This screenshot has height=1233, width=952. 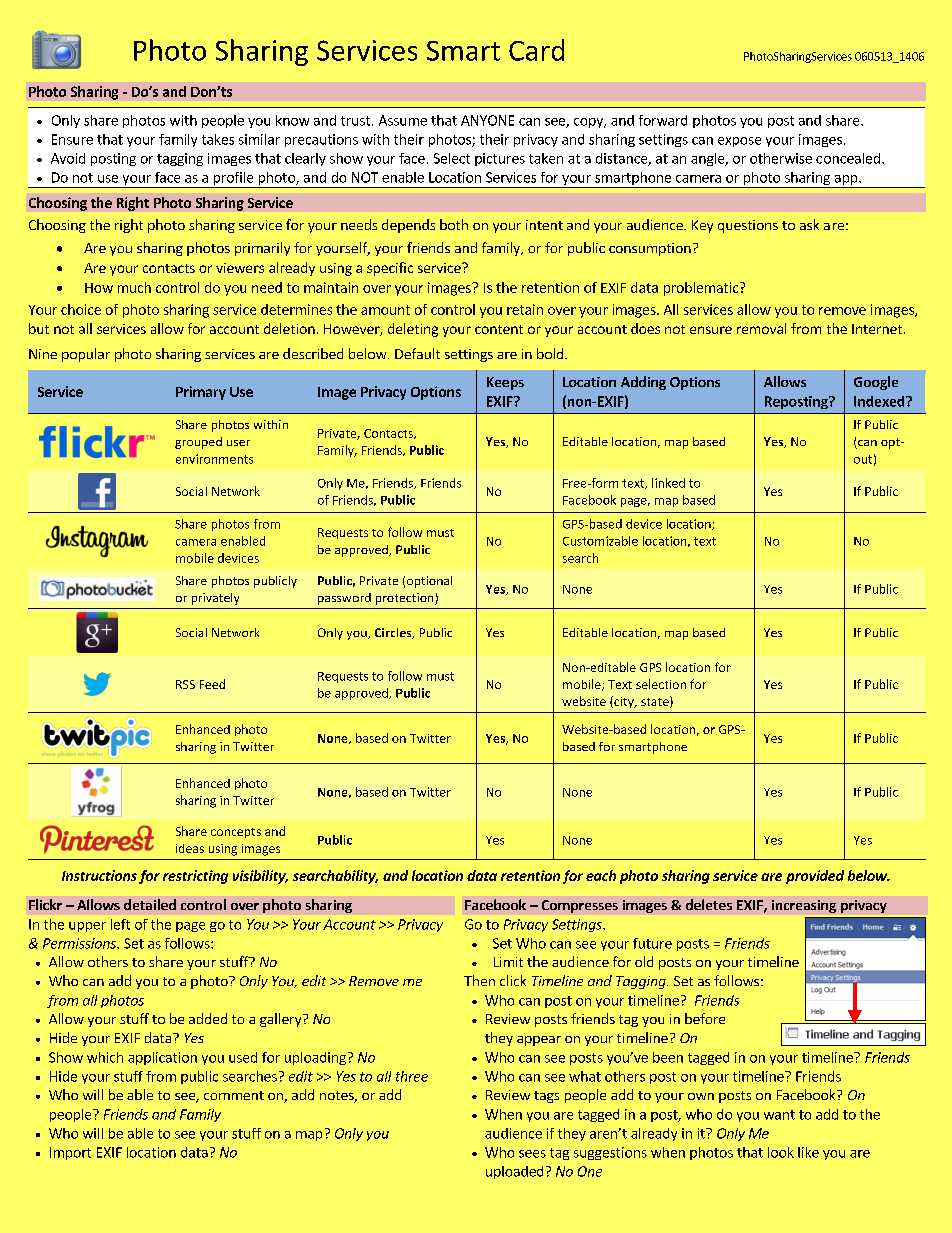 What do you see at coordinates (417, 353) in the screenshot?
I see `Default` at bounding box center [417, 353].
